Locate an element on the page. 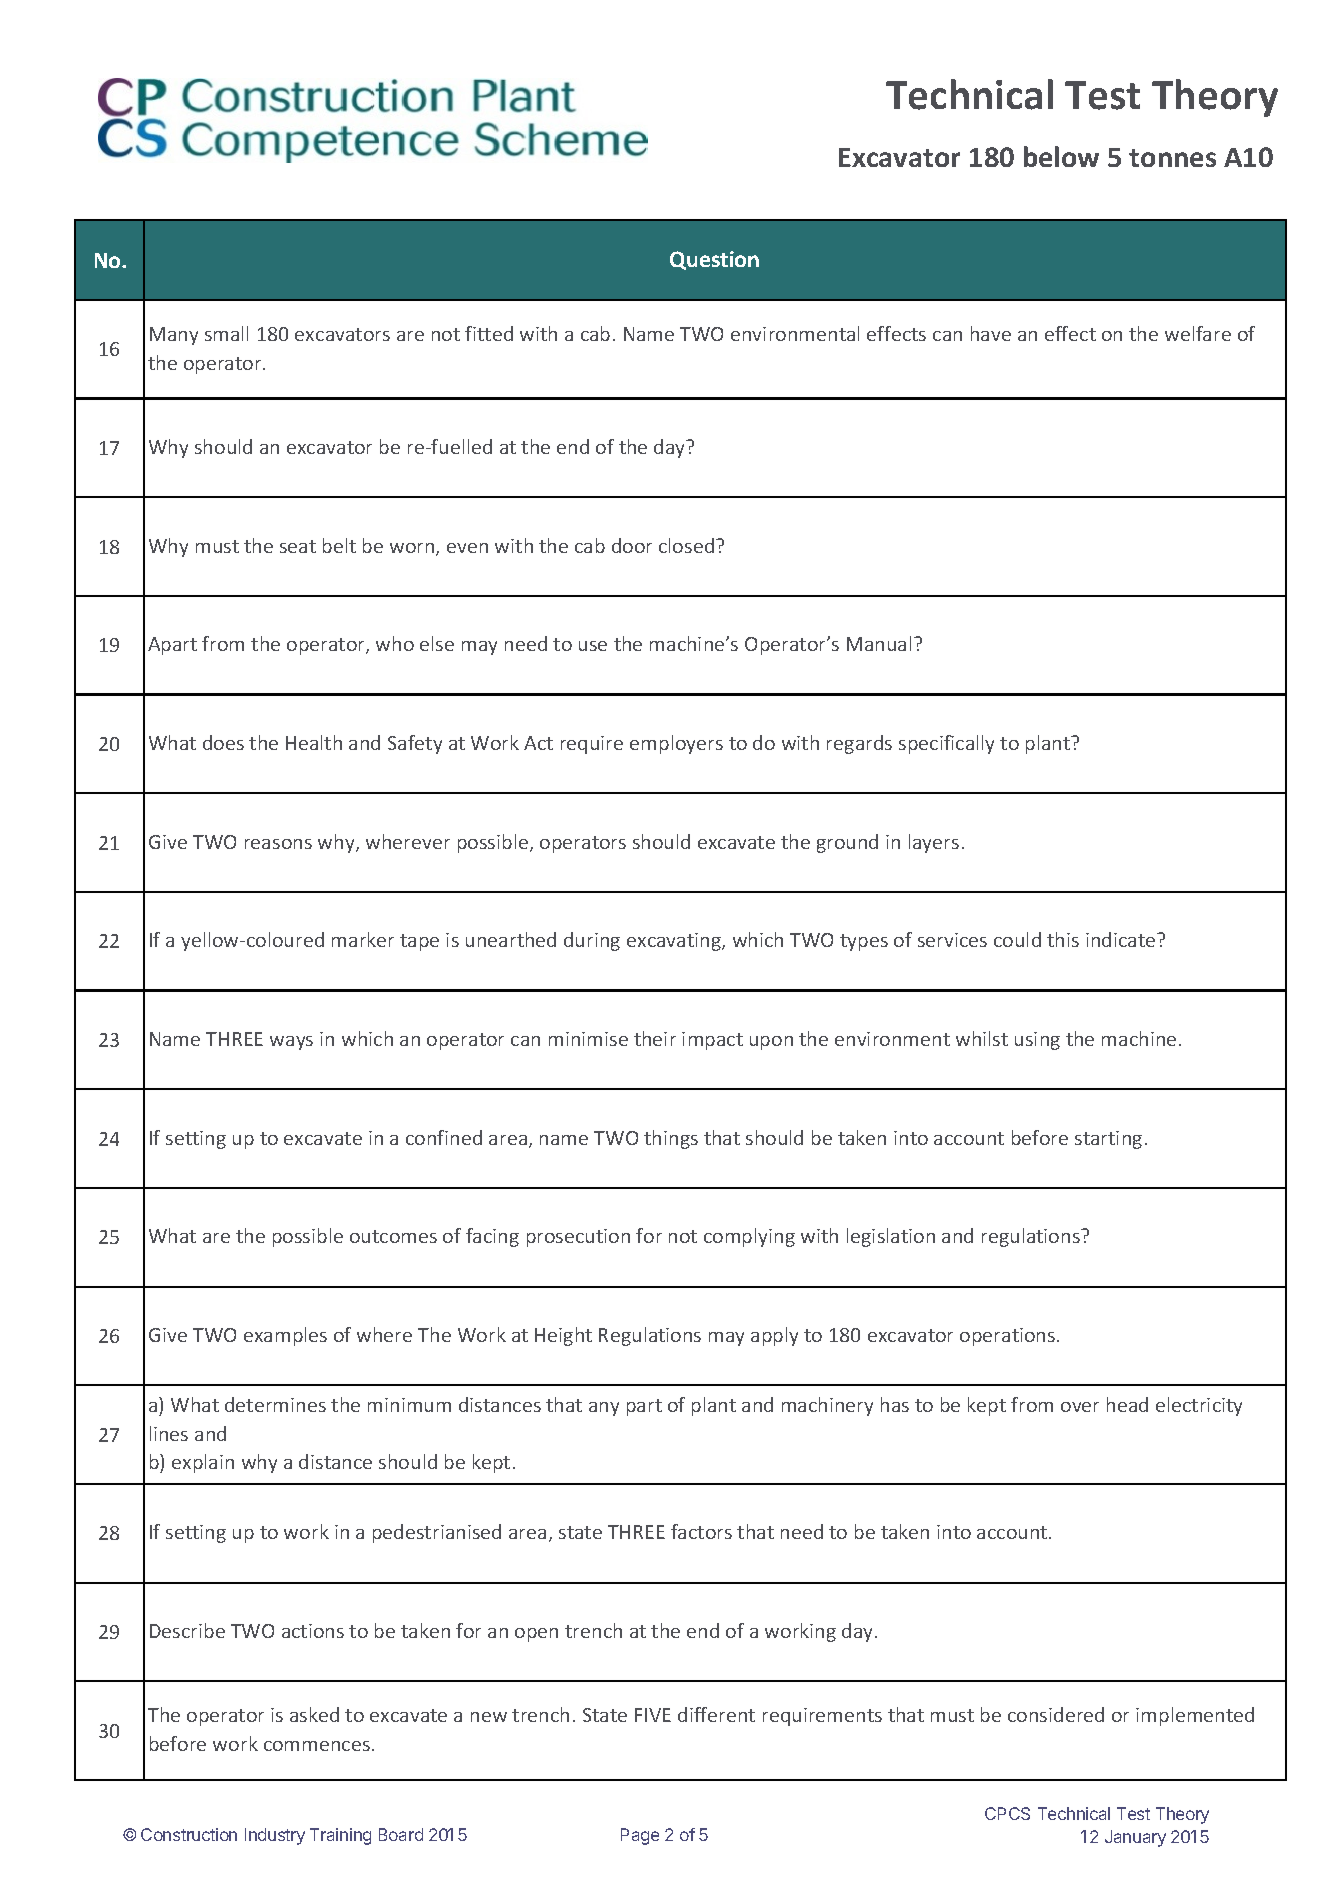  closed is located at coordinates (686, 545).
